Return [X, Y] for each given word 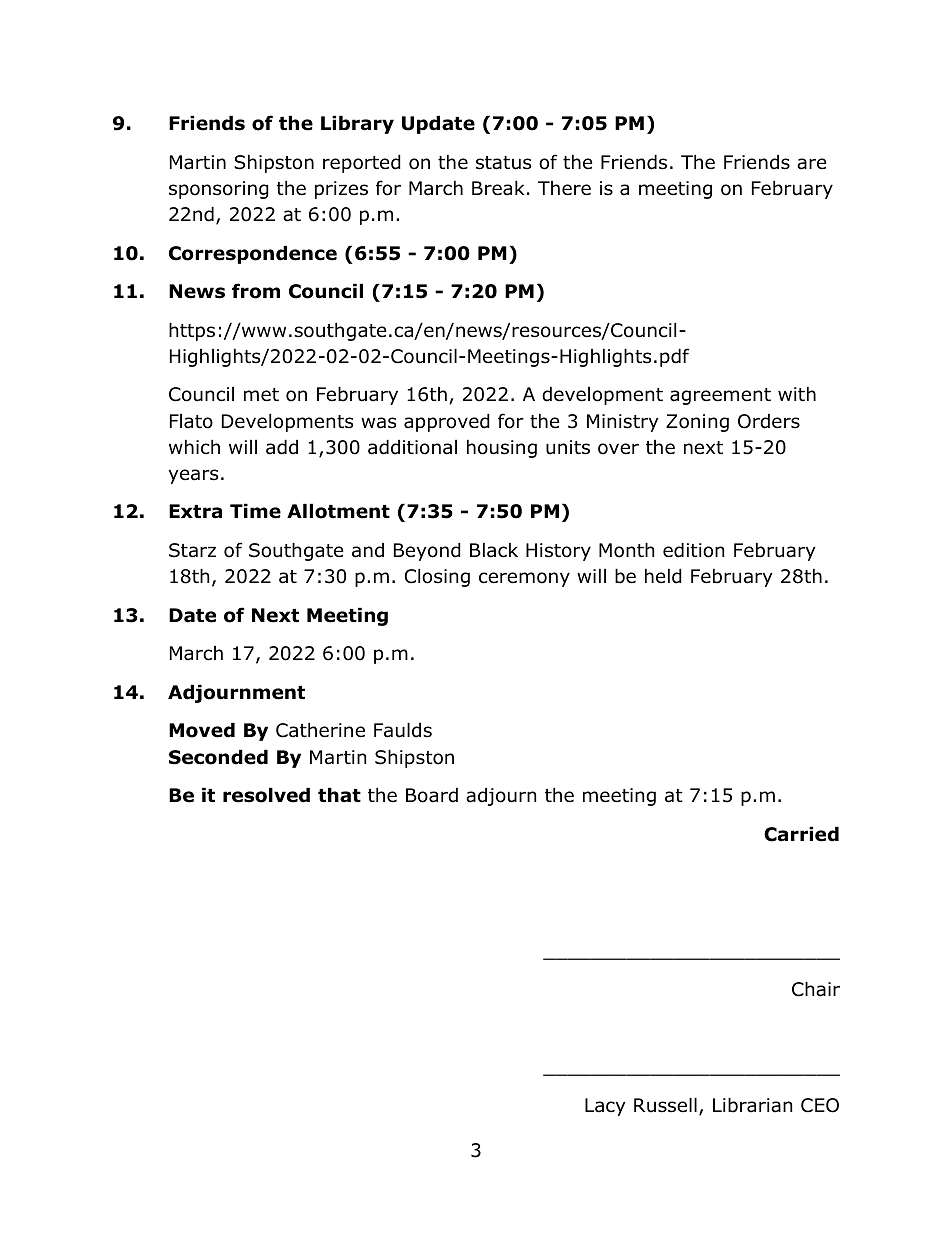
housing [502, 448]
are [812, 164]
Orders [769, 421]
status [503, 163]
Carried [801, 834]
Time [255, 511]
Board [432, 795]
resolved [266, 795]
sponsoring [219, 190]
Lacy [605, 1107]
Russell [665, 1105]
